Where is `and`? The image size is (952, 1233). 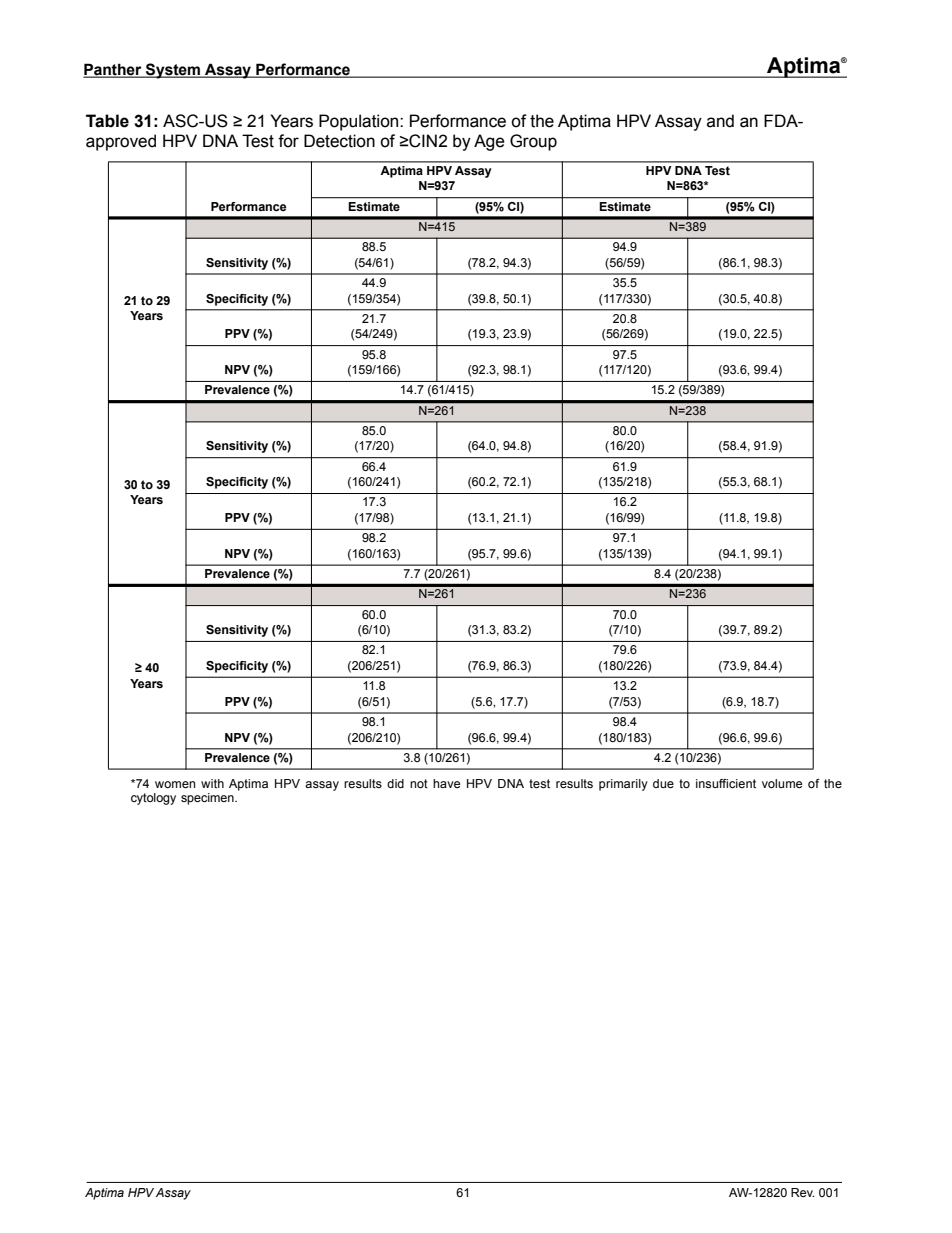 and is located at coordinates (720, 121).
